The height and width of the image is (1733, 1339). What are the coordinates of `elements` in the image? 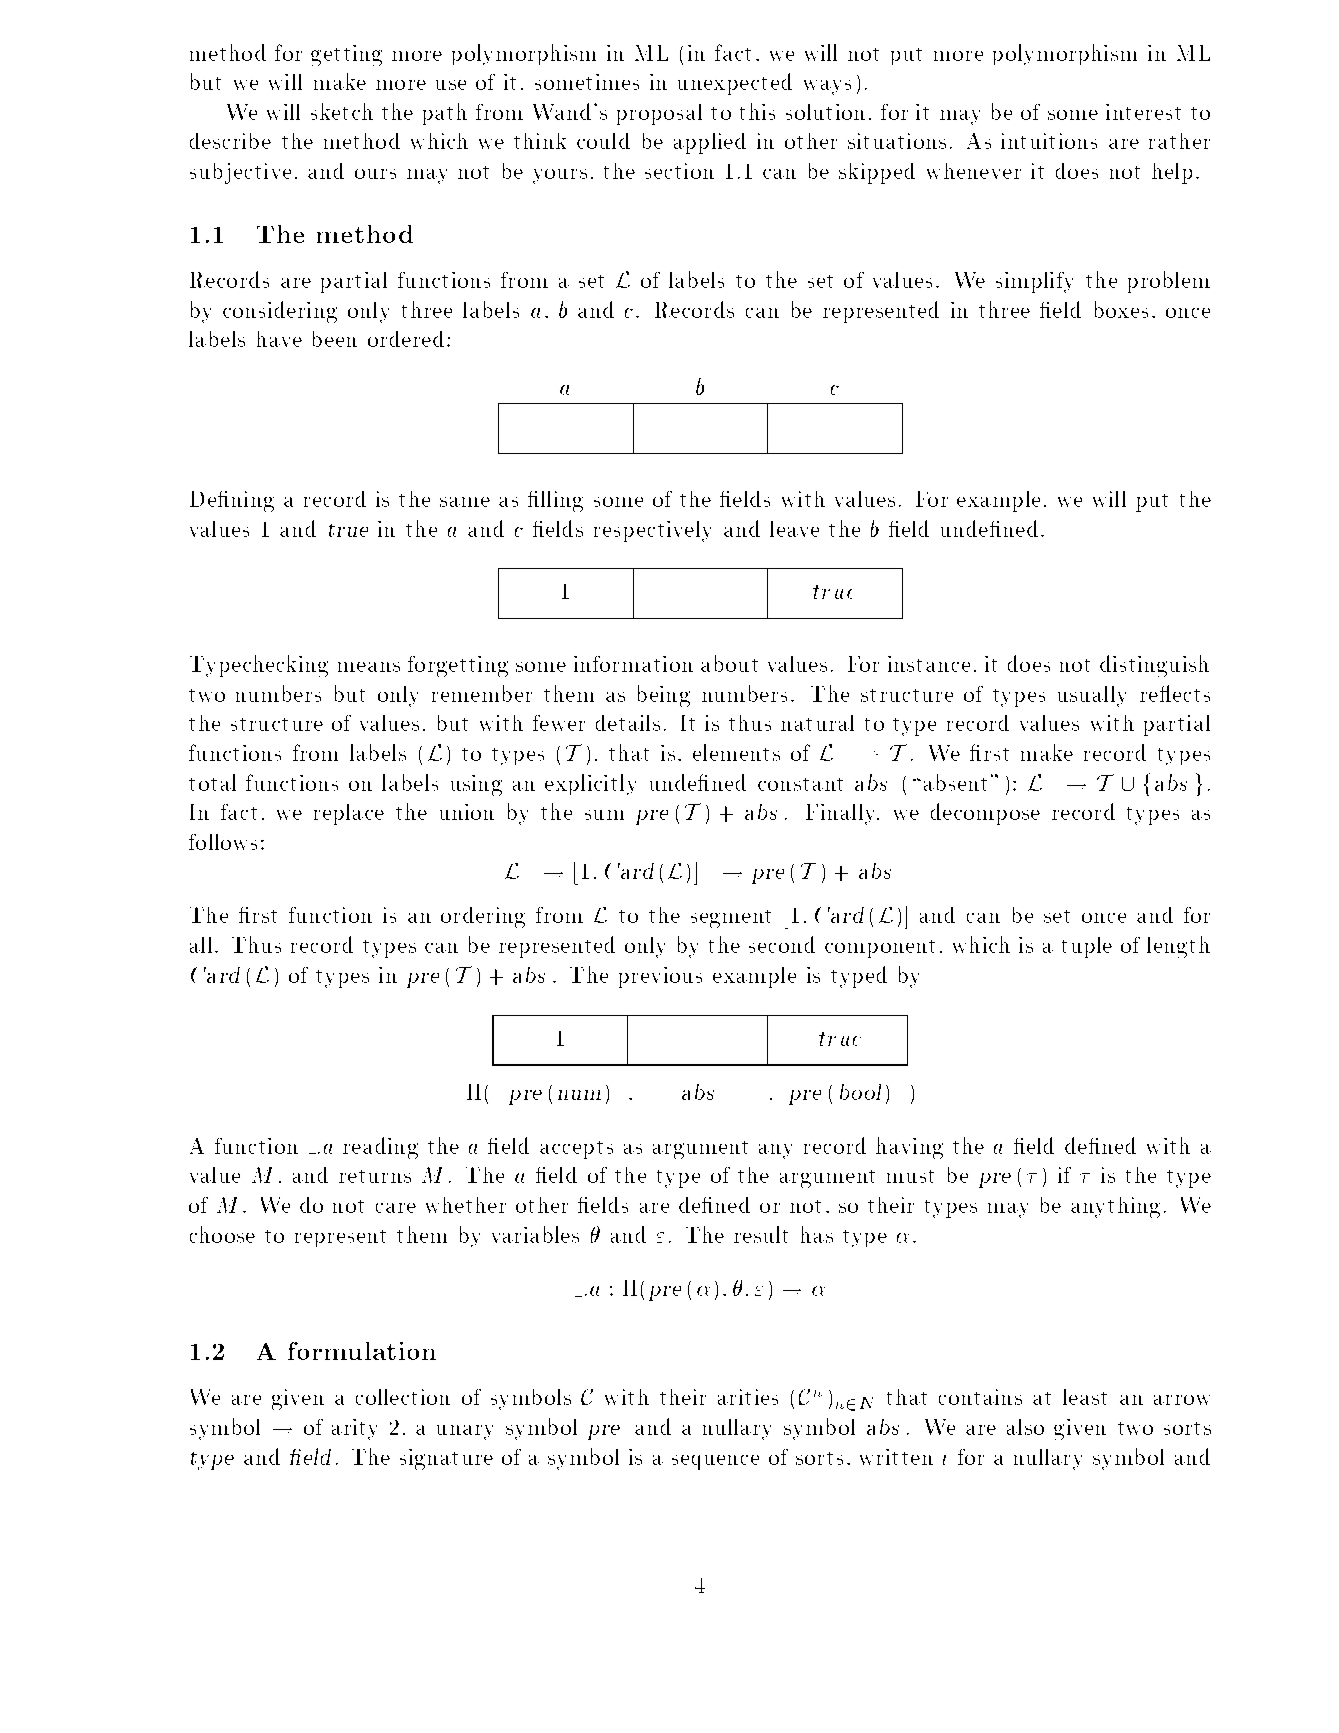 It's located at (736, 752).
